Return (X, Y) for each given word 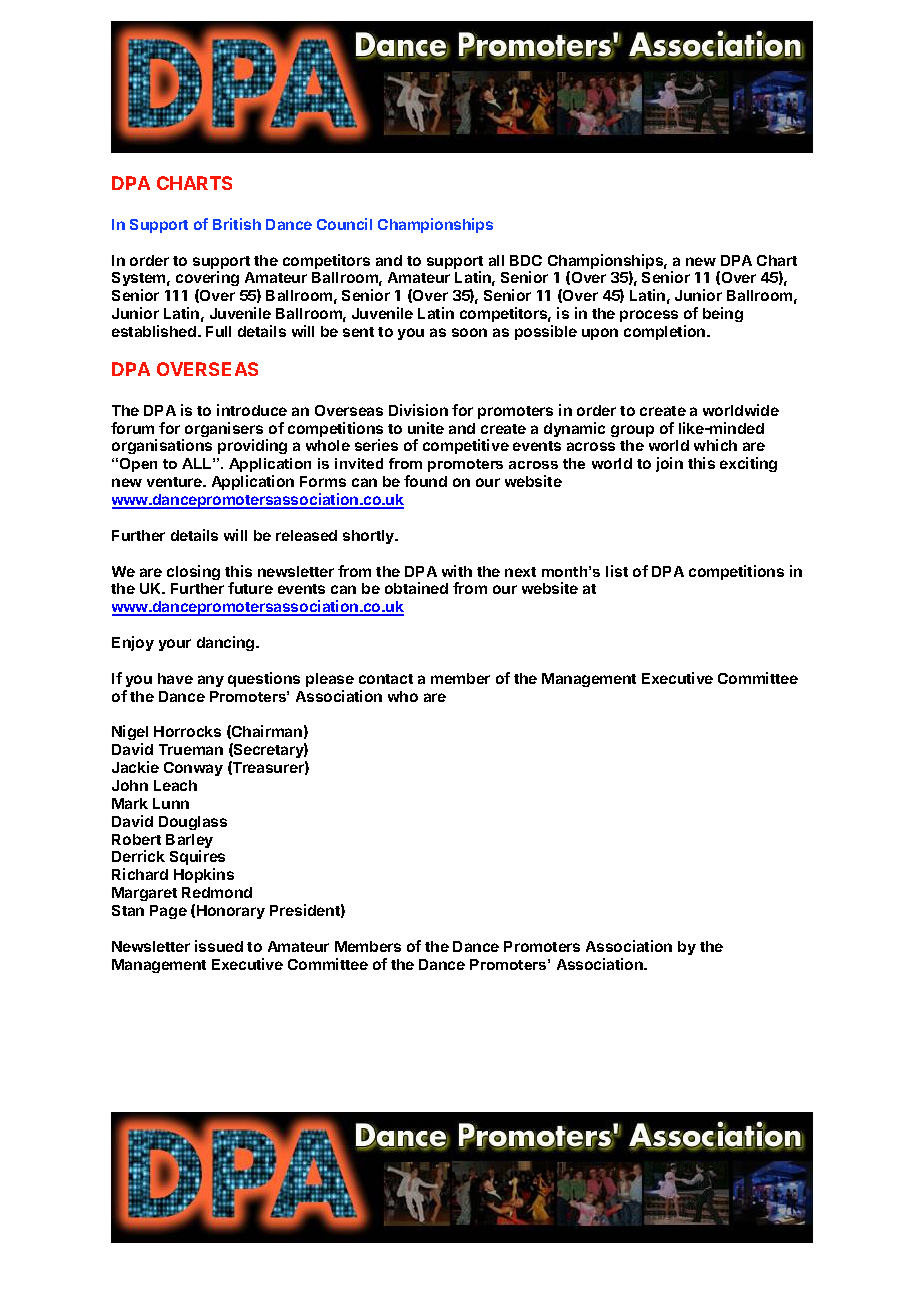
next (520, 572)
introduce (252, 410)
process (649, 316)
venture (175, 482)
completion (666, 332)
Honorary (231, 912)
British (237, 224)
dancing (227, 643)
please (330, 680)
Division (418, 410)
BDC (526, 260)
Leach (175, 785)
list (617, 571)
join (669, 464)
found (425, 481)
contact (386, 679)
